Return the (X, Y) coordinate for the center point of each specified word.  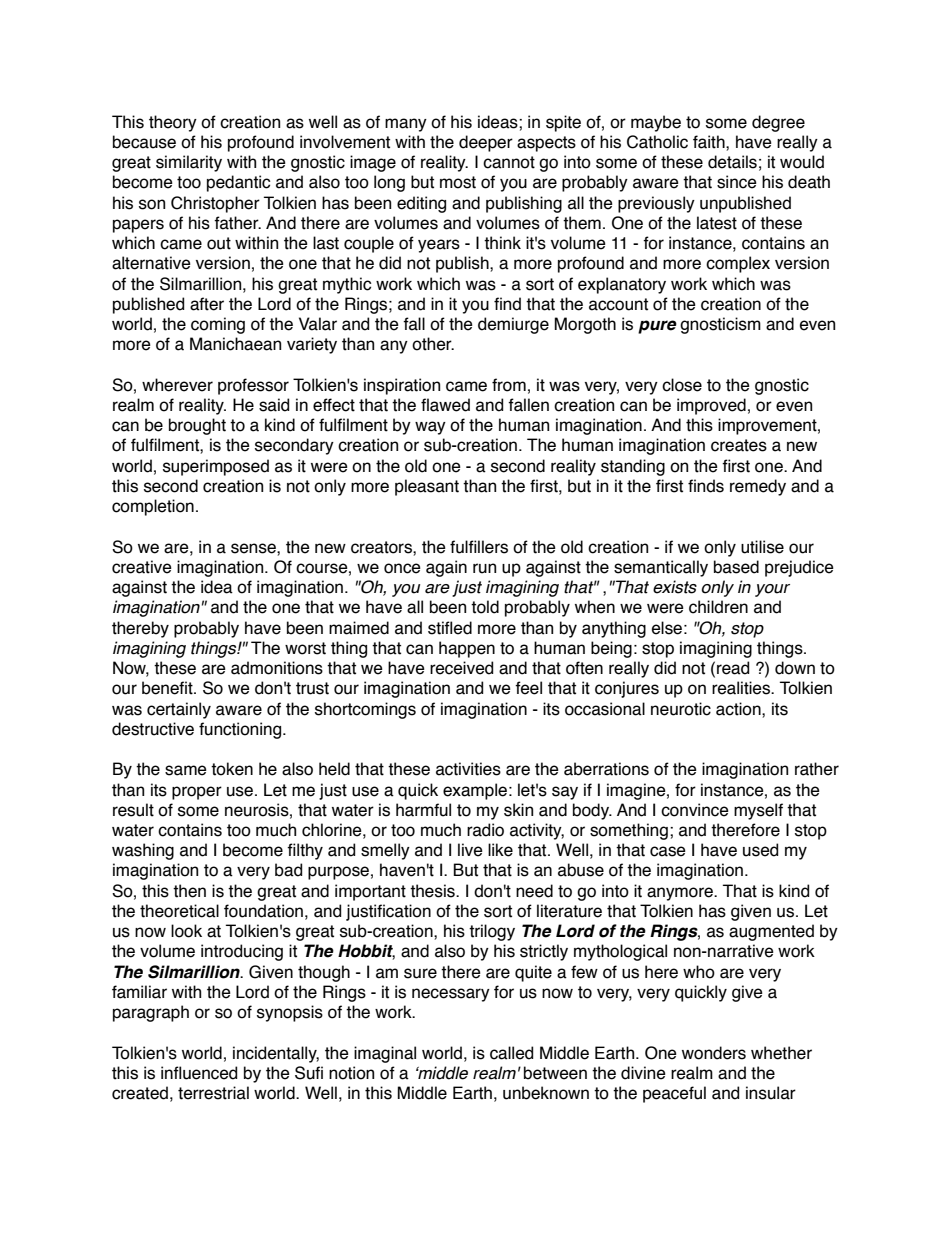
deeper (486, 143)
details (732, 162)
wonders (714, 1053)
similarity (189, 163)
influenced (199, 1073)
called (511, 1053)
